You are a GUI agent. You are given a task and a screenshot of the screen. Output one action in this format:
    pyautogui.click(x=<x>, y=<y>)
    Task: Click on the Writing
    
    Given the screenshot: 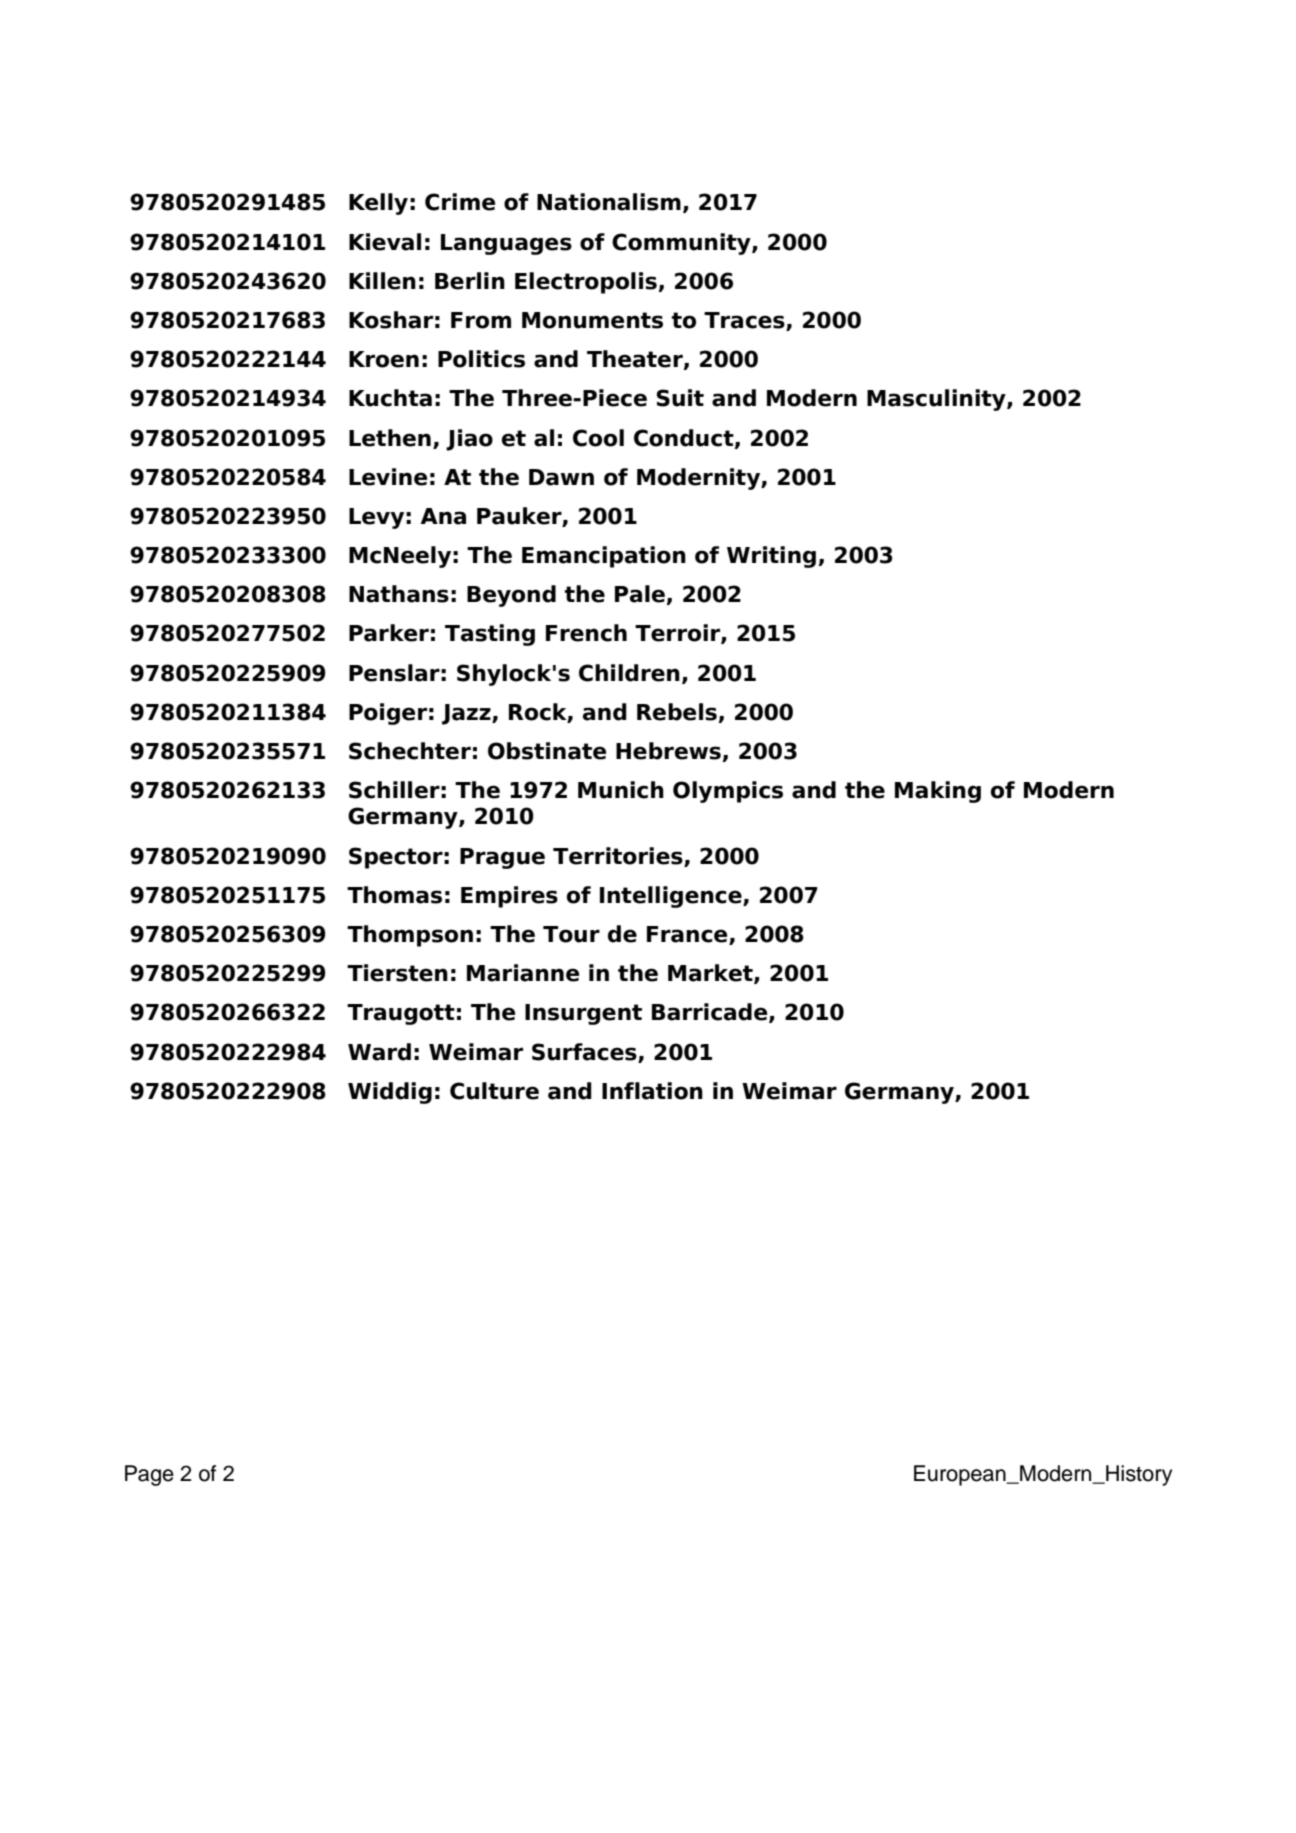 What is the action you would take?
    pyautogui.click(x=771, y=557)
